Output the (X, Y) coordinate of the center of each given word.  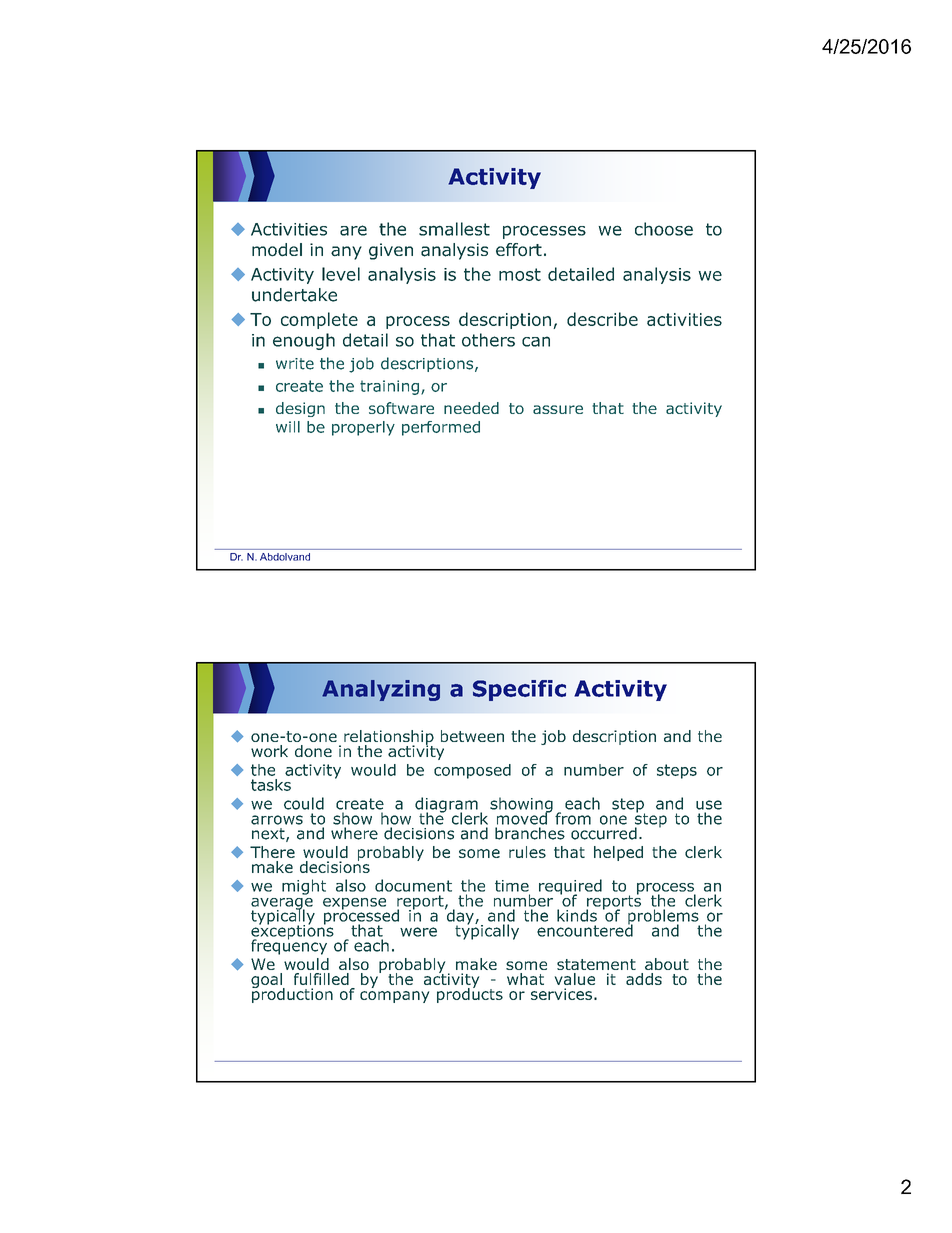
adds (644, 979)
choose (664, 229)
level (341, 274)
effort (519, 250)
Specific (519, 690)
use (709, 805)
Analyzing (381, 690)
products (470, 994)
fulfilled (321, 979)
